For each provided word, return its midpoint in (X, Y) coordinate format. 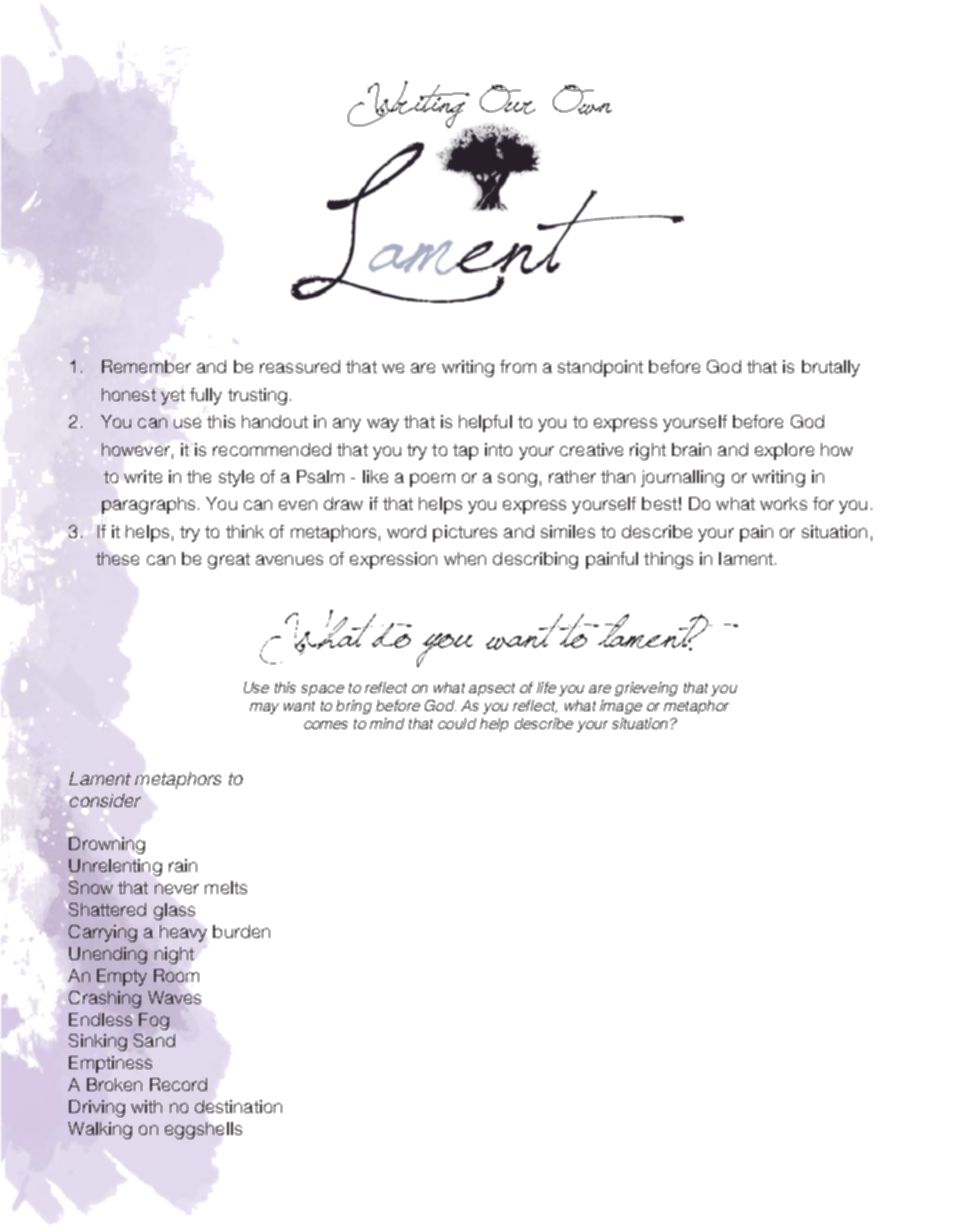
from (518, 366)
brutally (831, 368)
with (146, 1106)
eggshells (203, 1130)
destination (238, 1106)
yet (173, 397)
